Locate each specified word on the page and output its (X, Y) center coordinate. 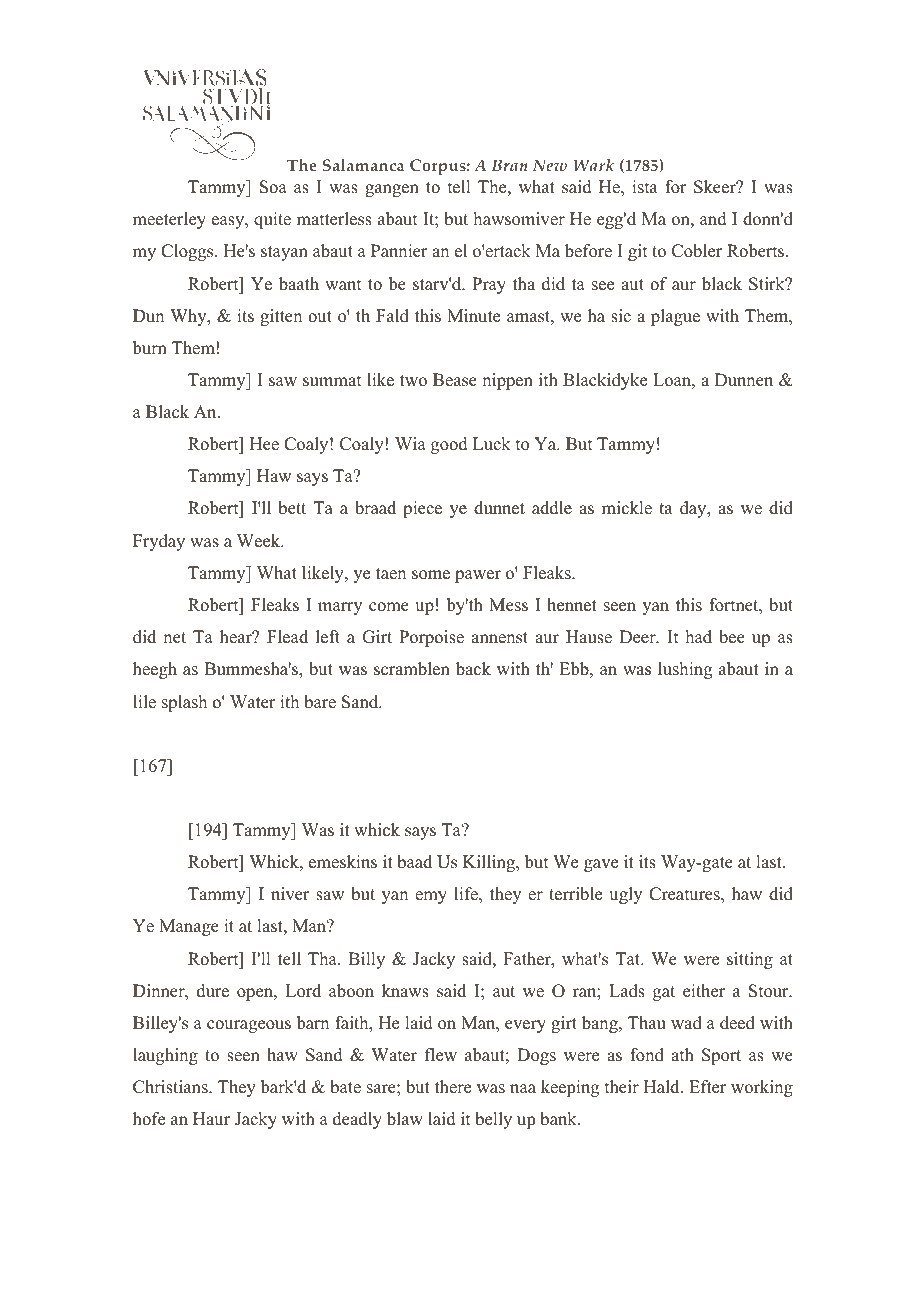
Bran (510, 165)
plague (675, 317)
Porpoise (432, 639)
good (449, 445)
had (699, 637)
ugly (625, 895)
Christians (171, 1087)
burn (150, 348)
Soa (273, 187)
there (453, 1087)
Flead (287, 637)
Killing (490, 863)
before (588, 251)
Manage (189, 927)
